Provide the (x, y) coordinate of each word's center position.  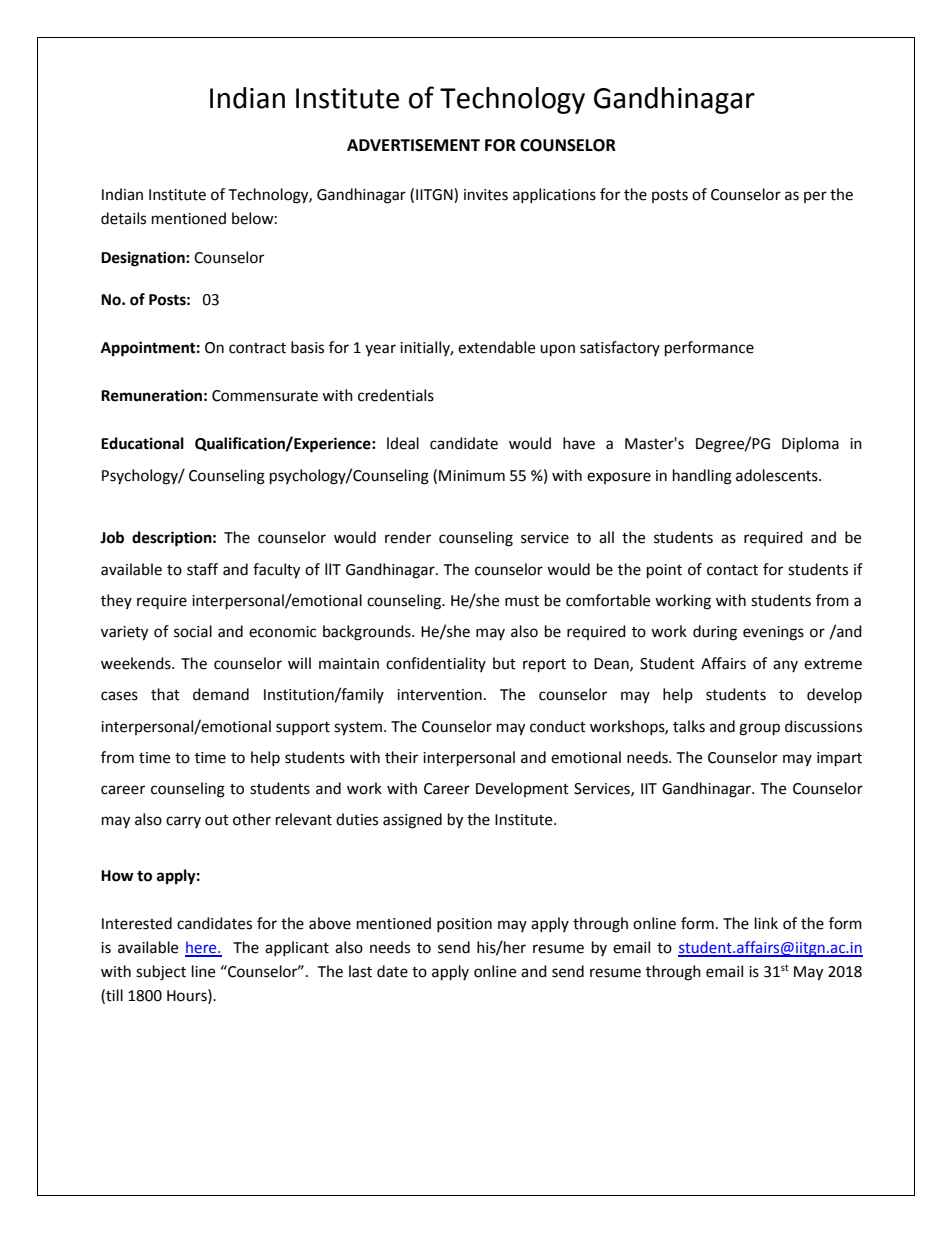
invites (486, 195)
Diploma (810, 445)
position (464, 925)
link (766, 923)
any (785, 666)
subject (161, 973)
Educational (142, 443)
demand (221, 694)
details (123, 218)
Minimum (472, 476)
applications (554, 195)
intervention (439, 695)
